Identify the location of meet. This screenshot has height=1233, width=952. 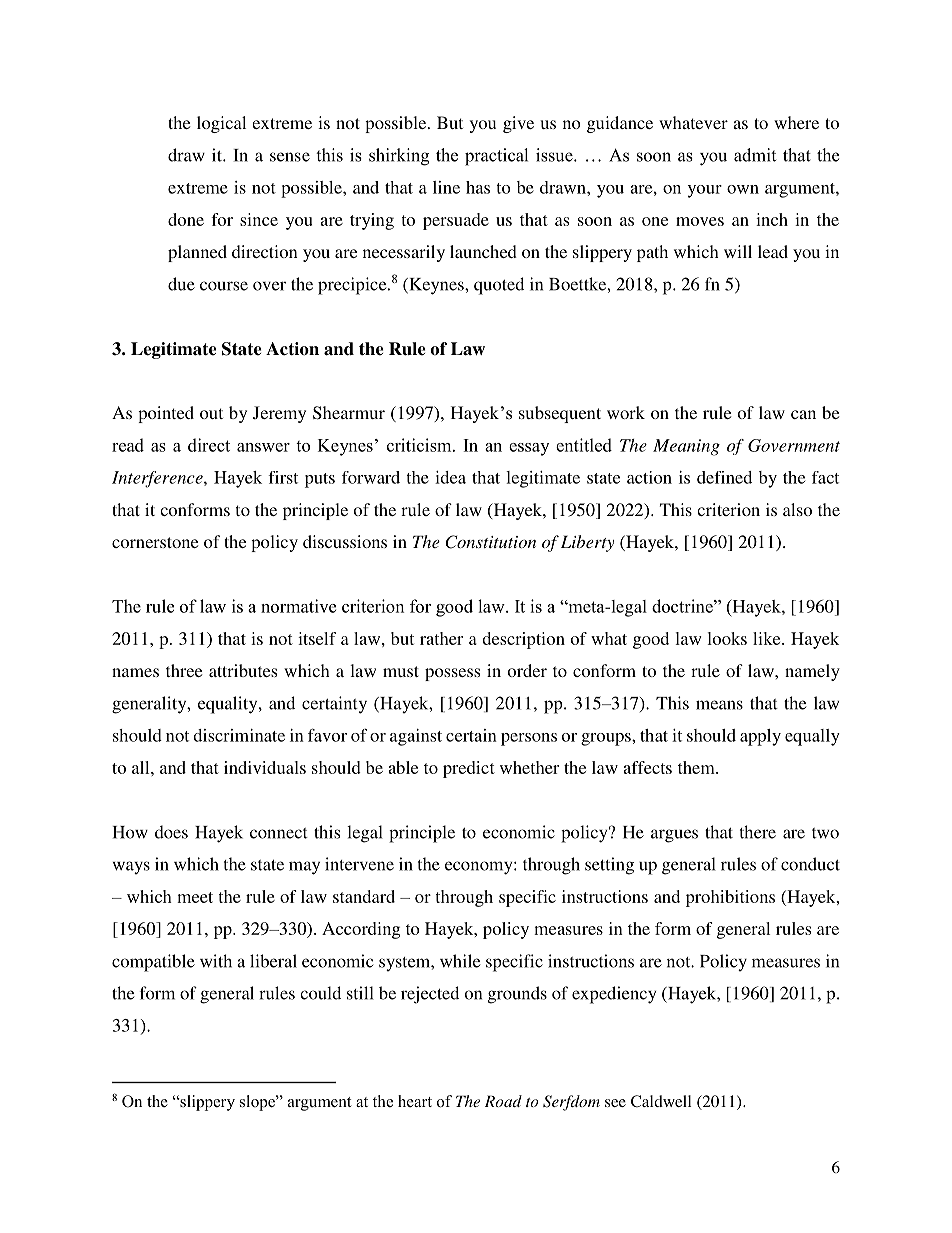
(195, 897).
